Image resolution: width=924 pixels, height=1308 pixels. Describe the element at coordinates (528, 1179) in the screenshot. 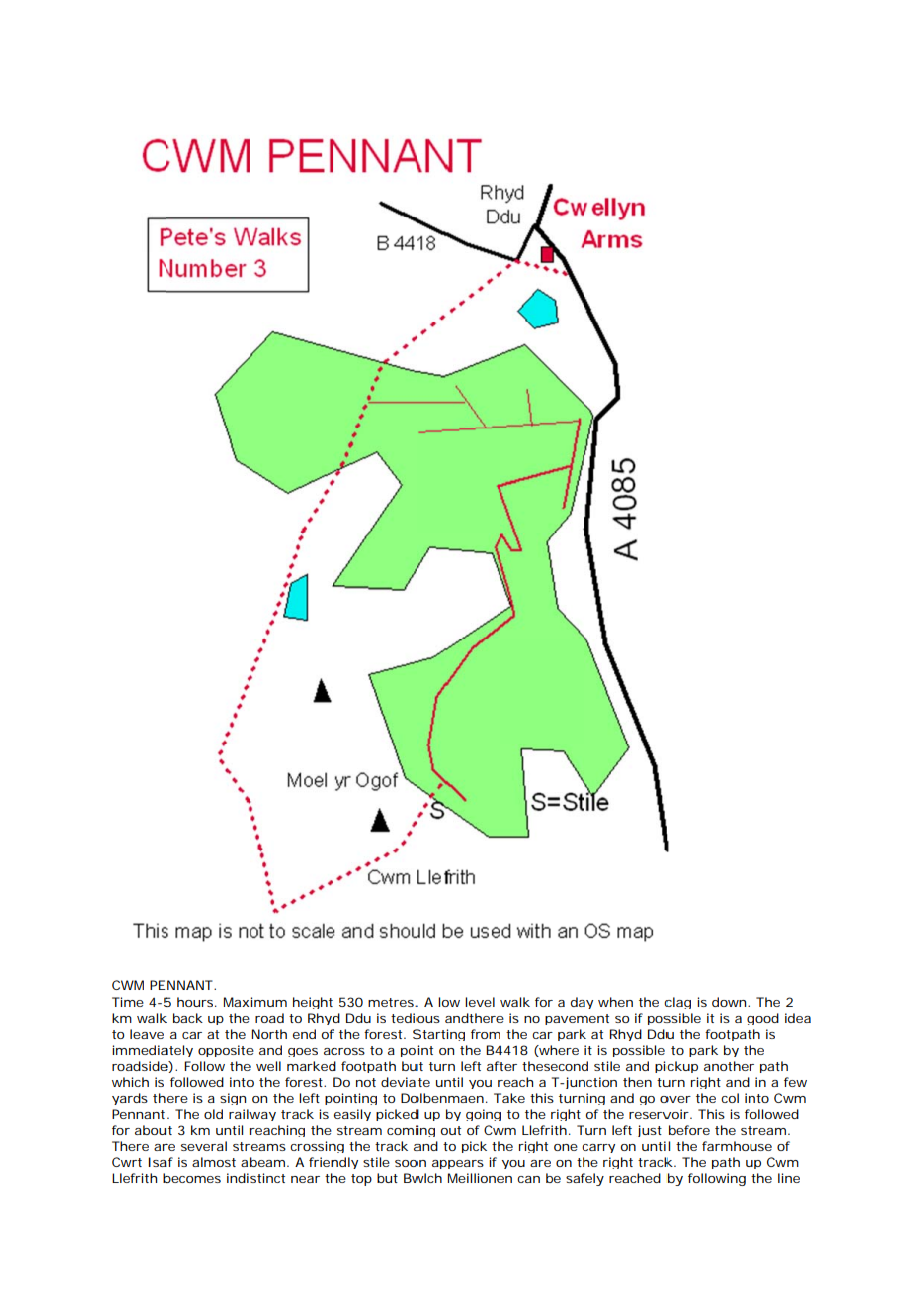

I see `can` at that location.
